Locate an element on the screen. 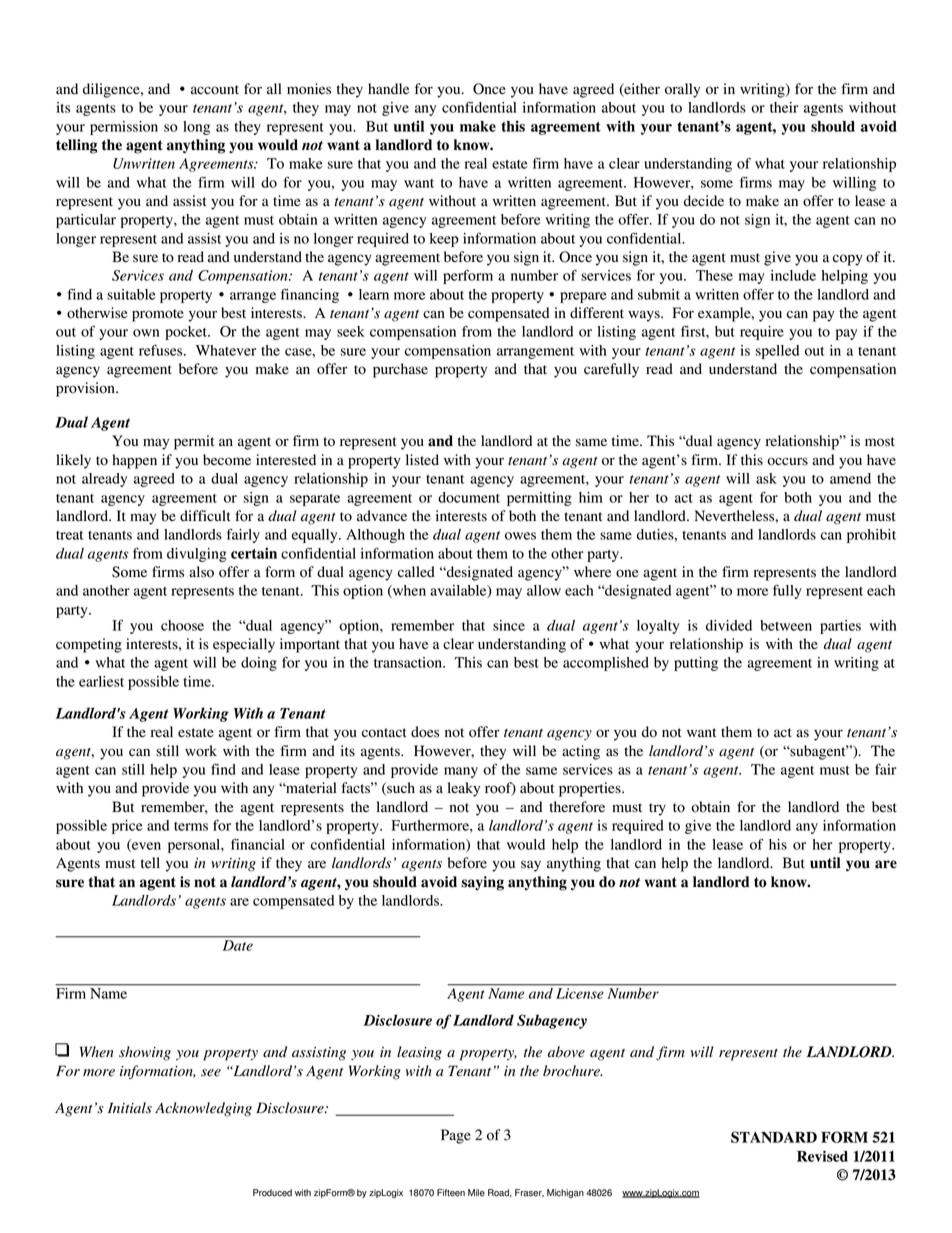  permission is located at coordinates (124, 128).
